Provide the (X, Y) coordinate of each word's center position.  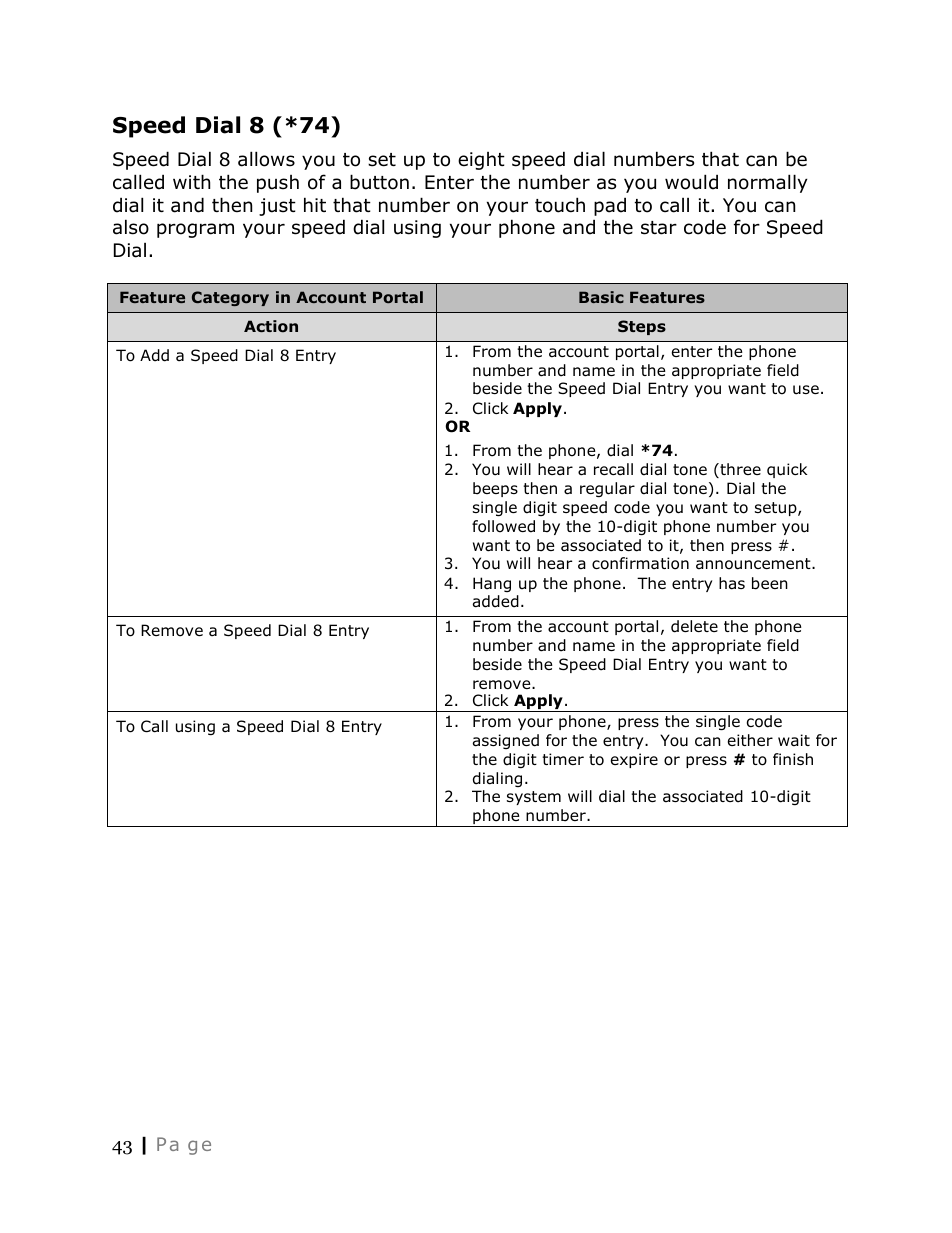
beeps (495, 489)
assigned (506, 741)
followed (503, 526)
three (739, 470)
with (191, 181)
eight (481, 161)
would (691, 182)
